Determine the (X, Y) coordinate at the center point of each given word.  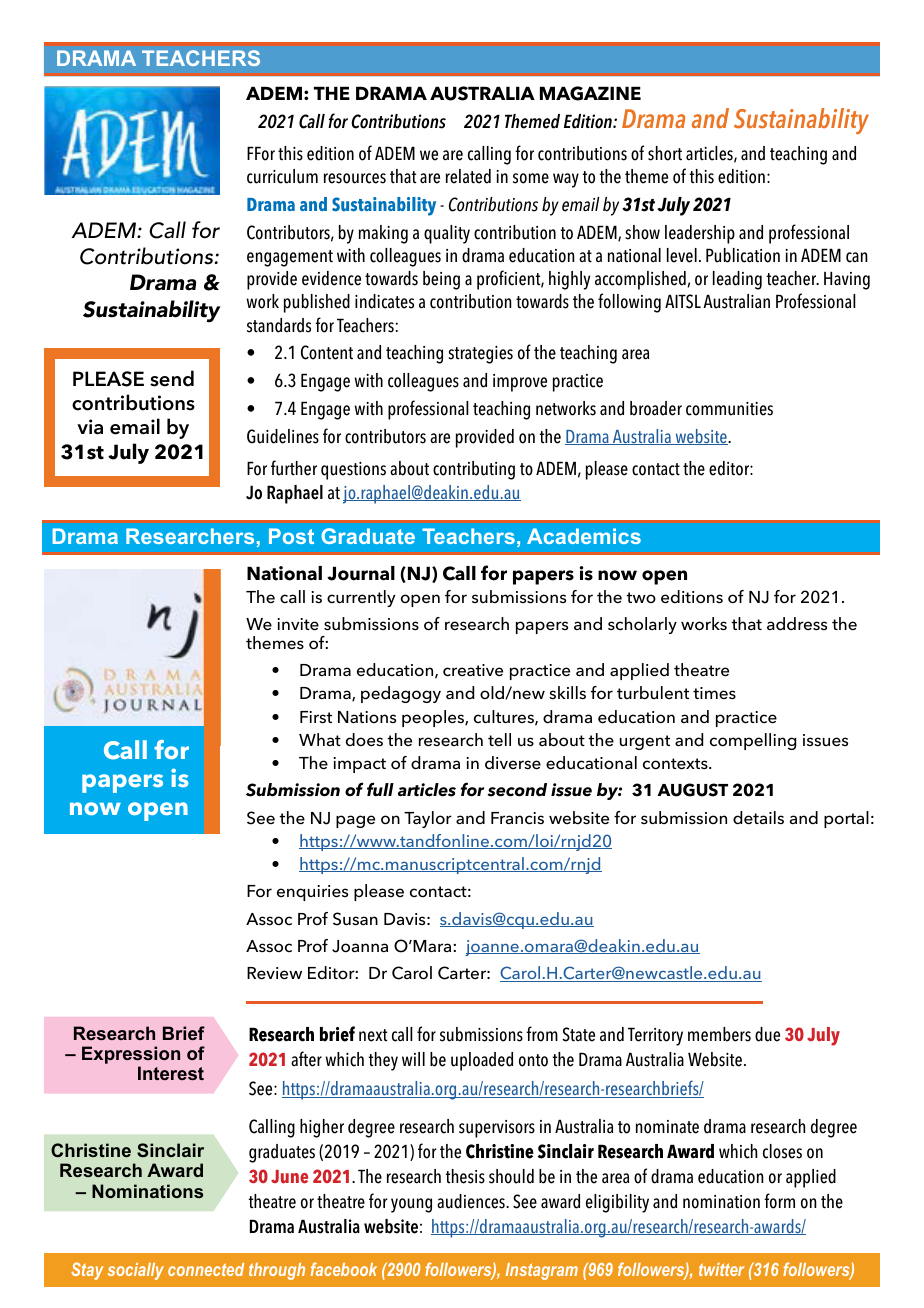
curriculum (282, 176)
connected (206, 1269)
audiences (472, 1201)
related (468, 176)
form (779, 1201)
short (665, 153)
